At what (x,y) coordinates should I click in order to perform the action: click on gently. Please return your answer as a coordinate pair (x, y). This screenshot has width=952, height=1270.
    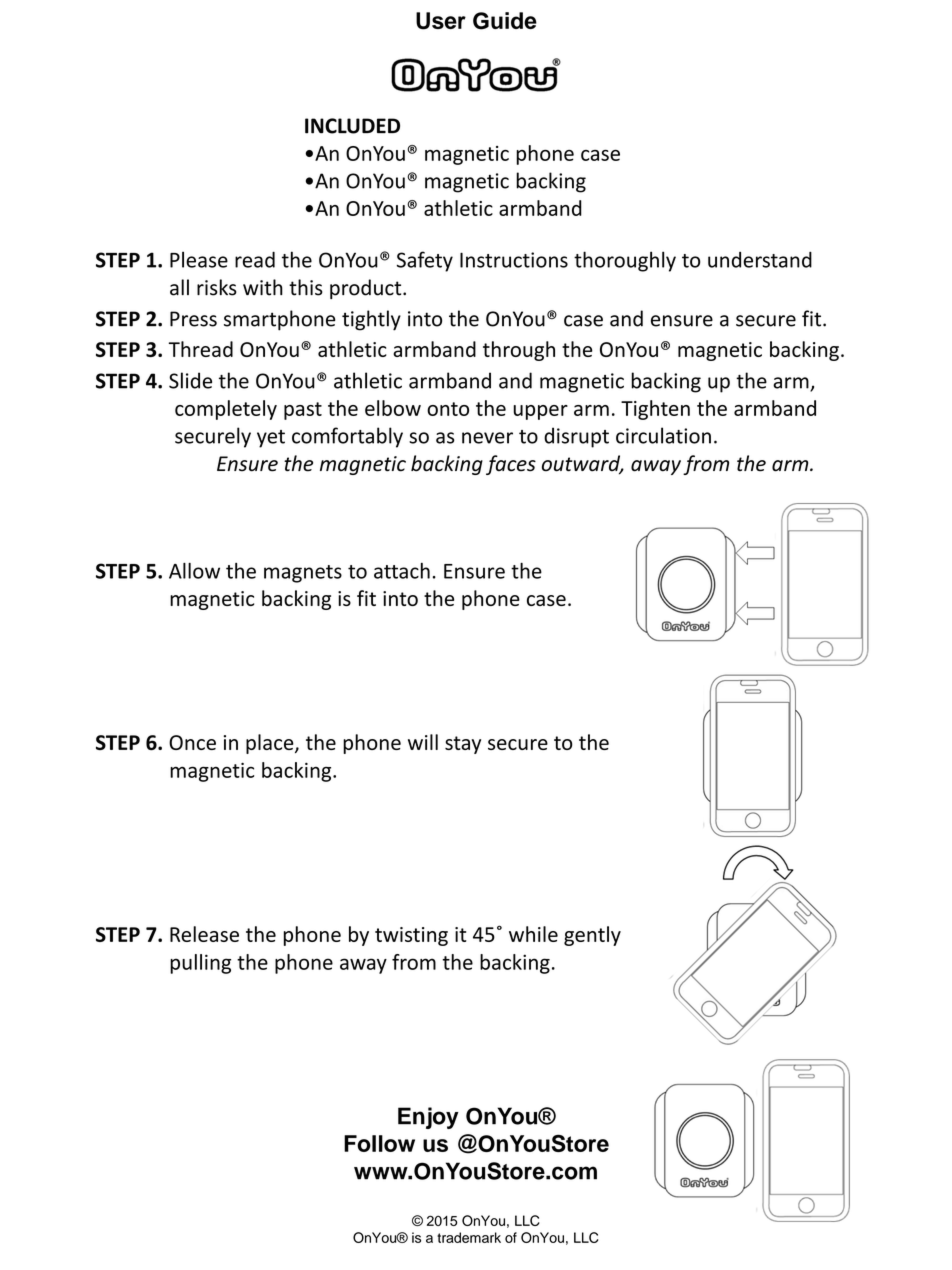
    Looking at the image, I should click on (592, 936).
